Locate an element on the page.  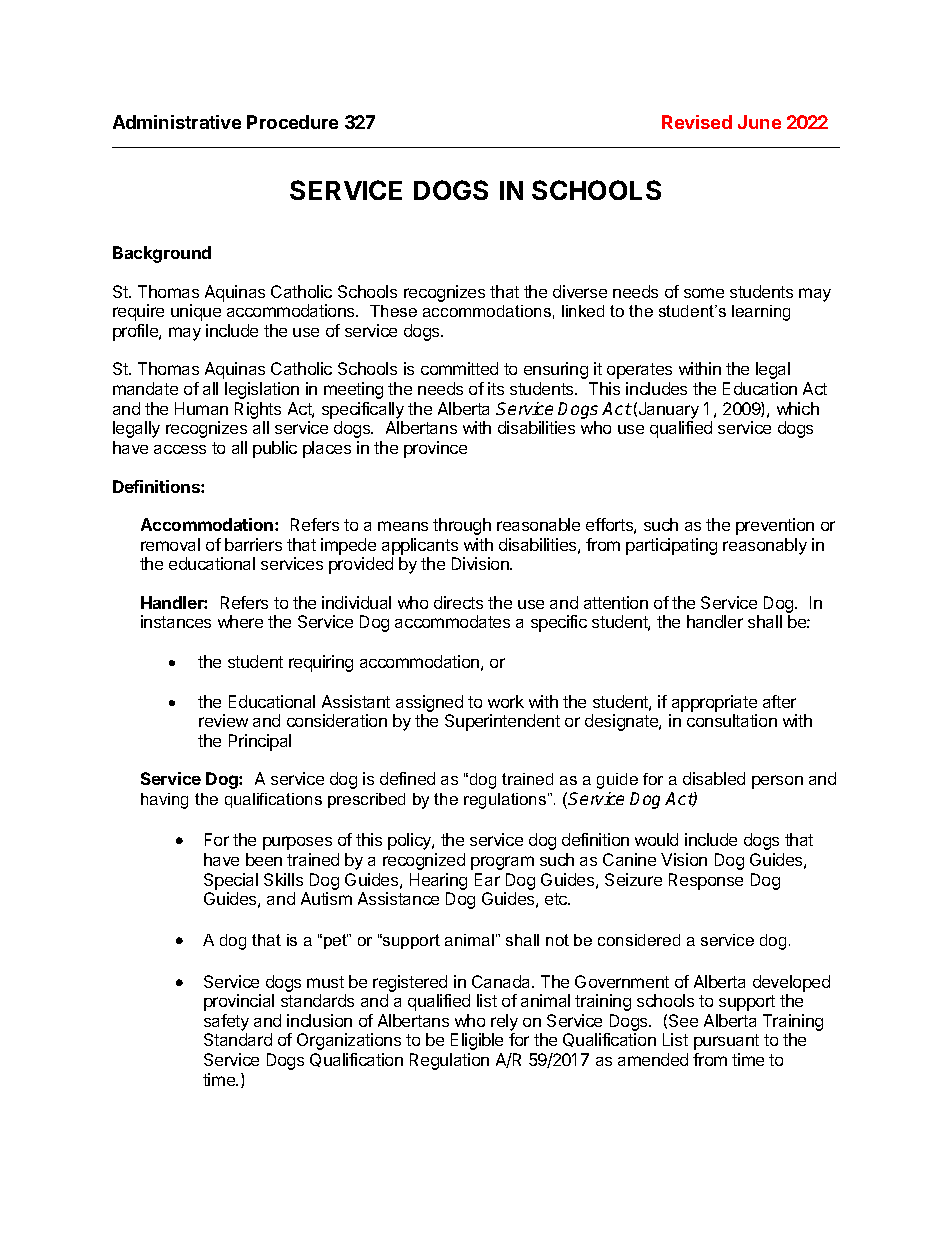
Administrative is located at coordinates (177, 122).
